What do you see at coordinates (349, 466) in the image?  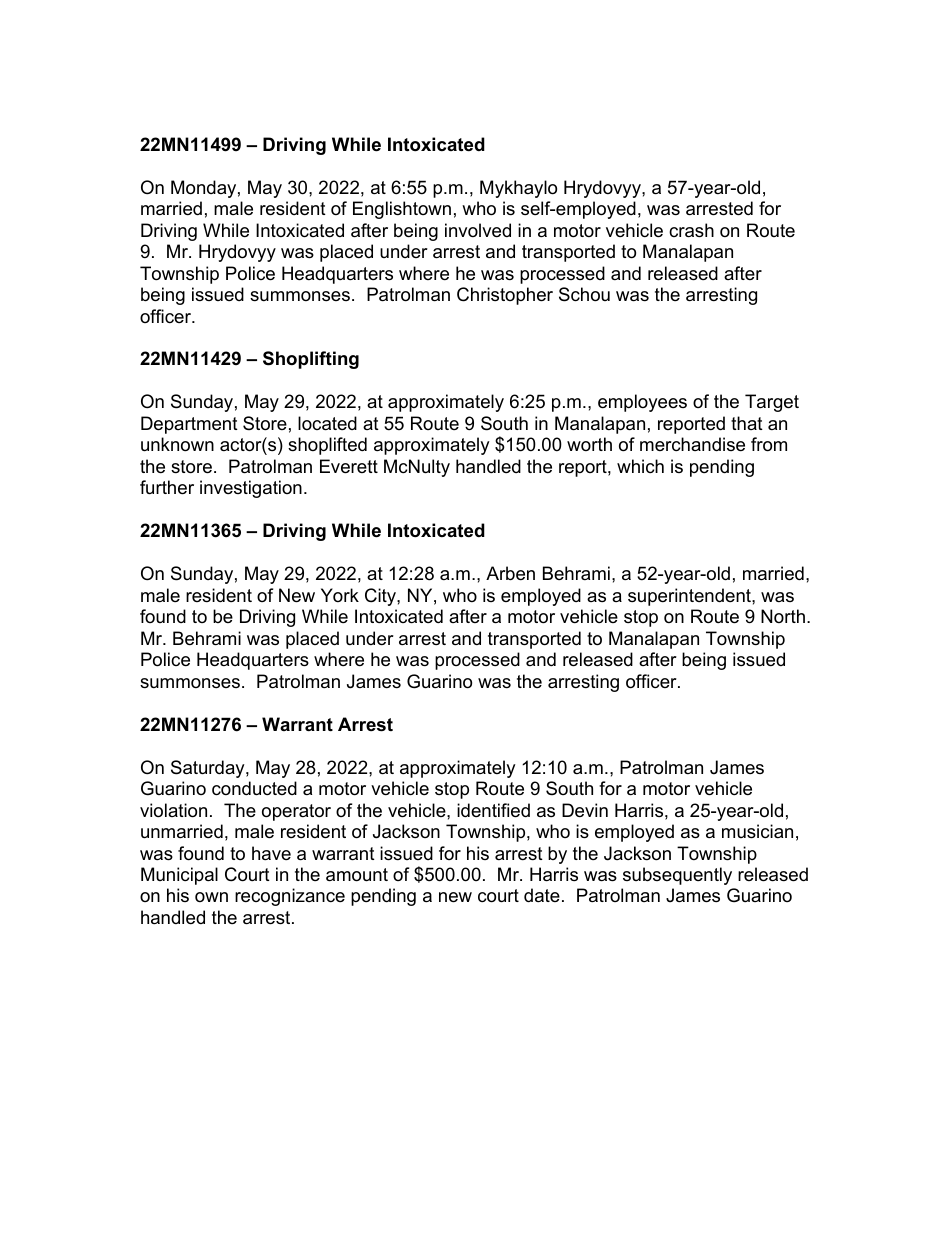 I see `Everett` at bounding box center [349, 466].
